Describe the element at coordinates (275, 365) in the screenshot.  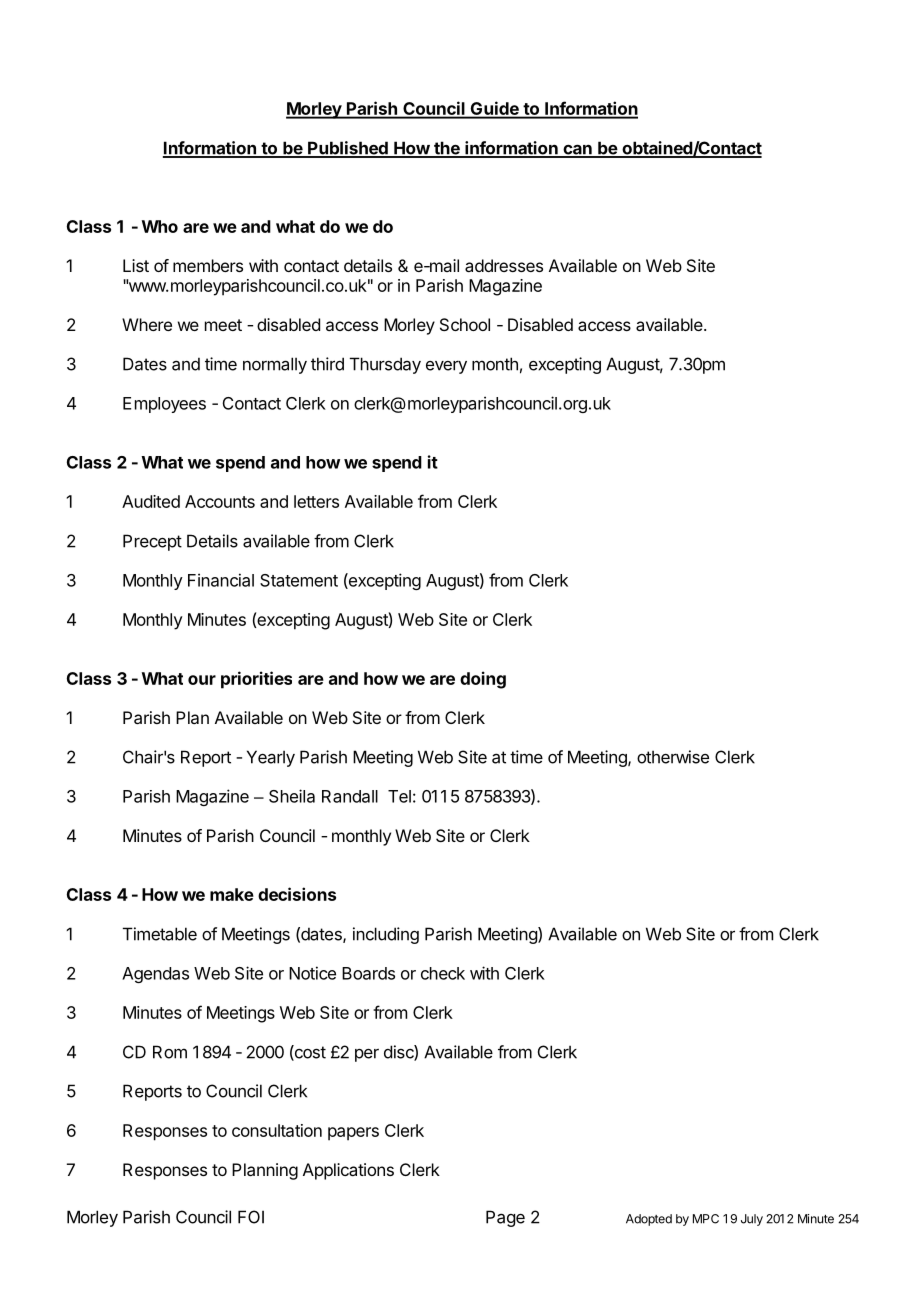
I see `normally` at that location.
